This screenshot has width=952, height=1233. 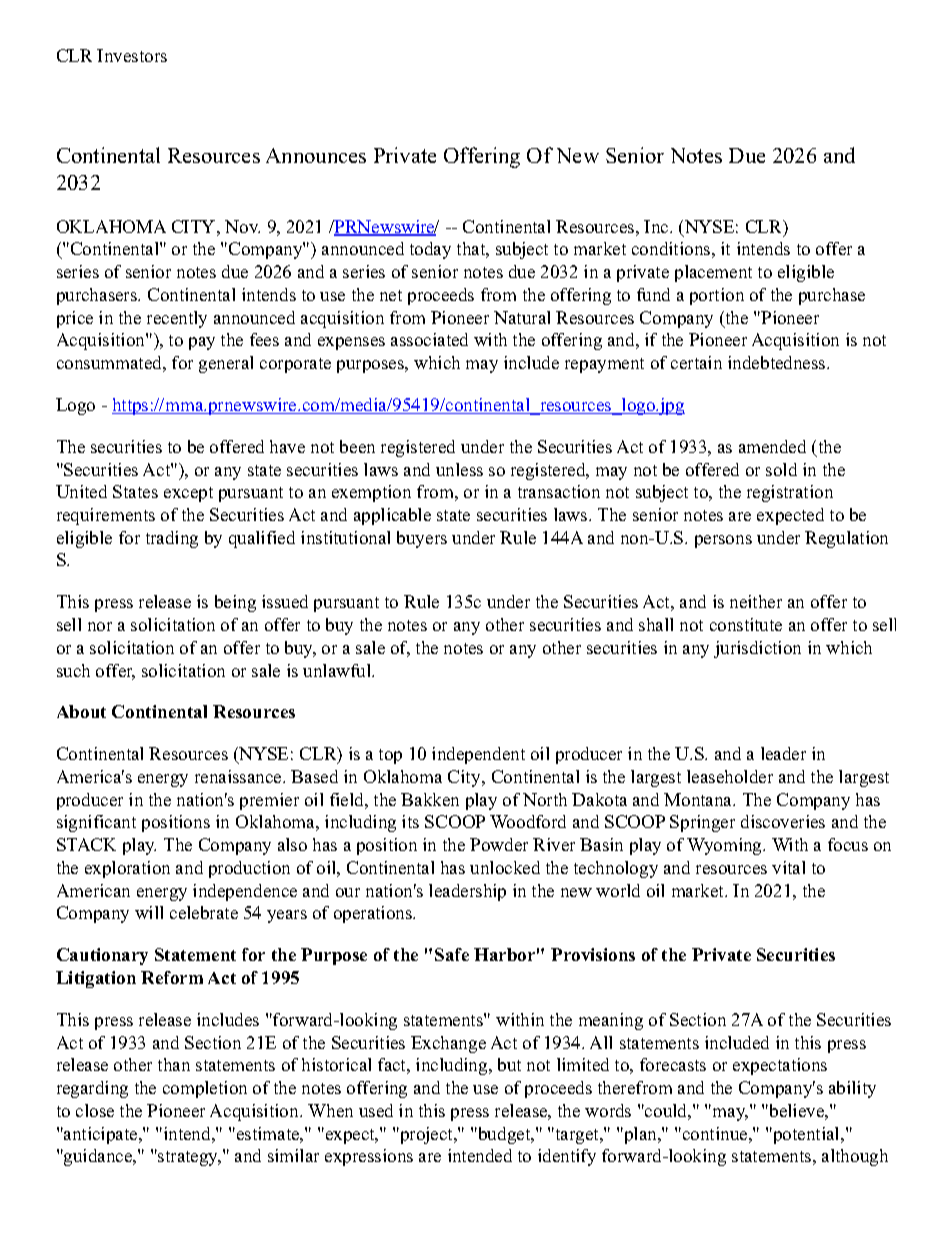 I want to click on unless, so click(x=459, y=469).
